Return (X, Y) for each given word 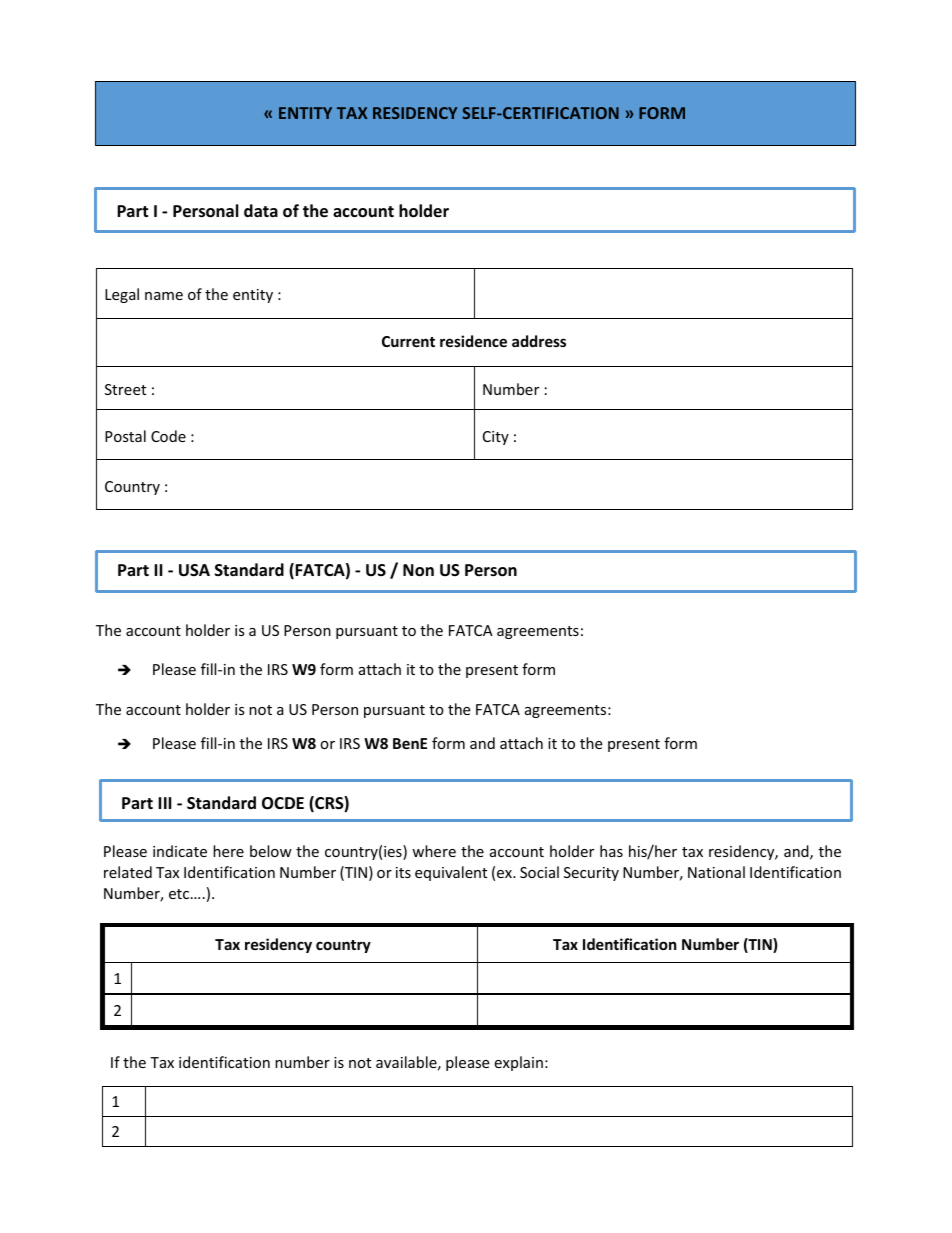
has (611, 851)
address (539, 341)
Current (408, 341)
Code (168, 436)
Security (591, 874)
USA (194, 570)
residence (473, 341)
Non (418, 570)
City (496, 438)
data (261, 210)
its (403, 872)
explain (518, 1063)
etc (180, 894)
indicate (180, 851)
